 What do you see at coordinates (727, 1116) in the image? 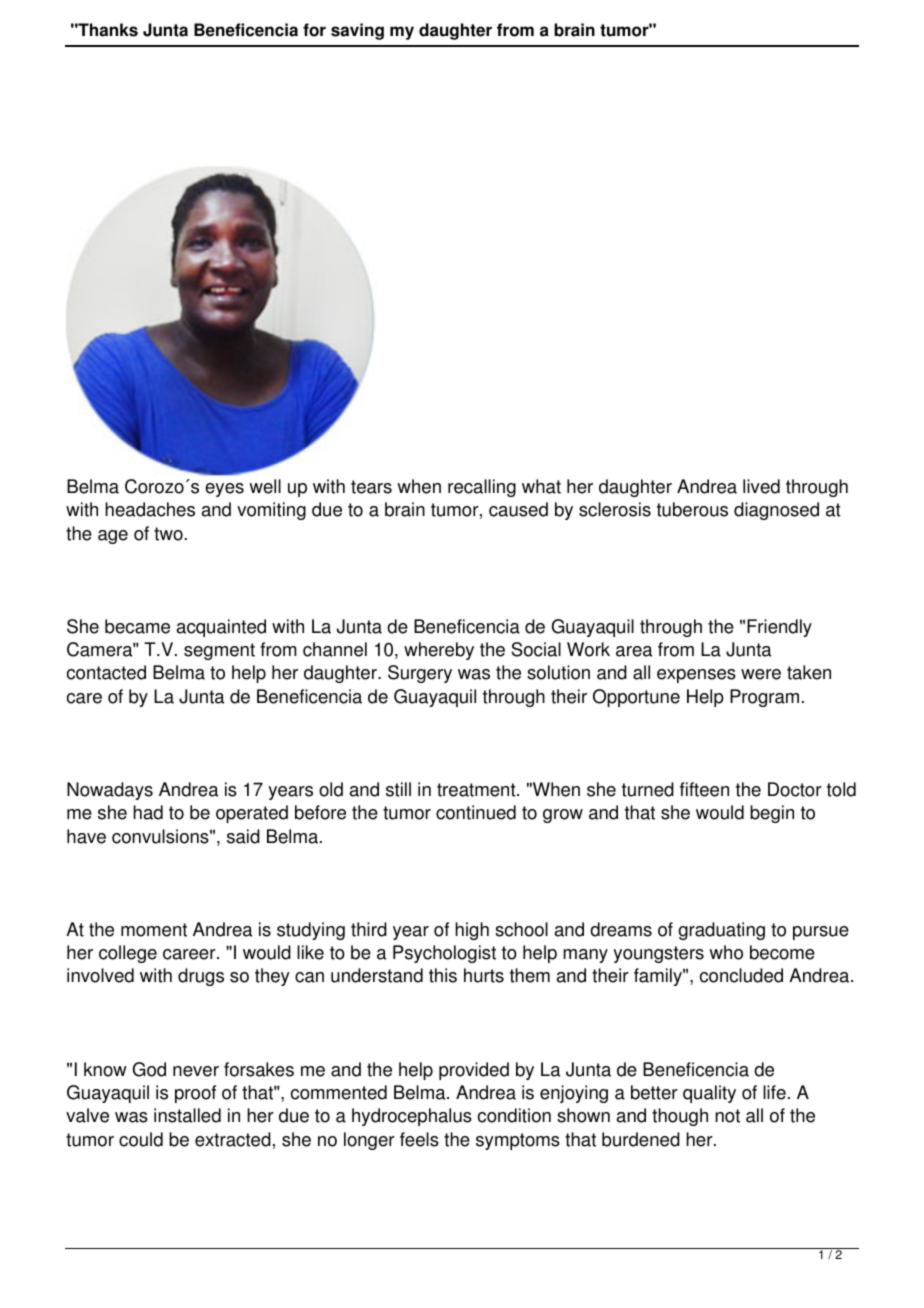
I see `not` at bounding box center [727, 1116].
